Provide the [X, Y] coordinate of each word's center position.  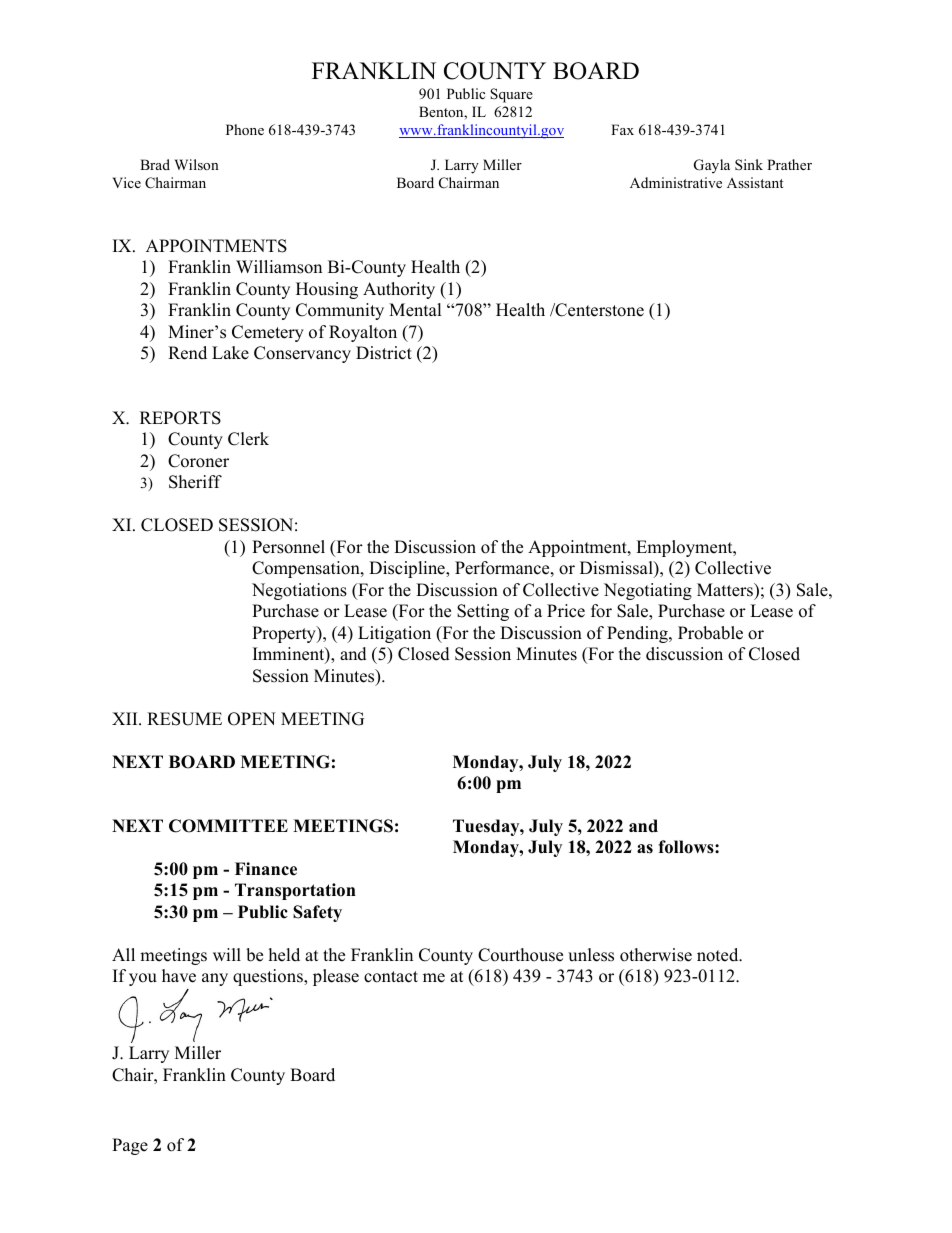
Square [511, 95]
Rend [187, 353]
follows [687, 847]
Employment [685, 548]
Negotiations [299, 591]
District [384, 353]
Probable [710, 633]
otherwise [656, 955]
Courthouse [520, 955]
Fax [622, 129]
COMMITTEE [228, 826]
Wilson [196, 164]
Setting [483, 612]
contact [391, 977]
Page [130, 1146]
